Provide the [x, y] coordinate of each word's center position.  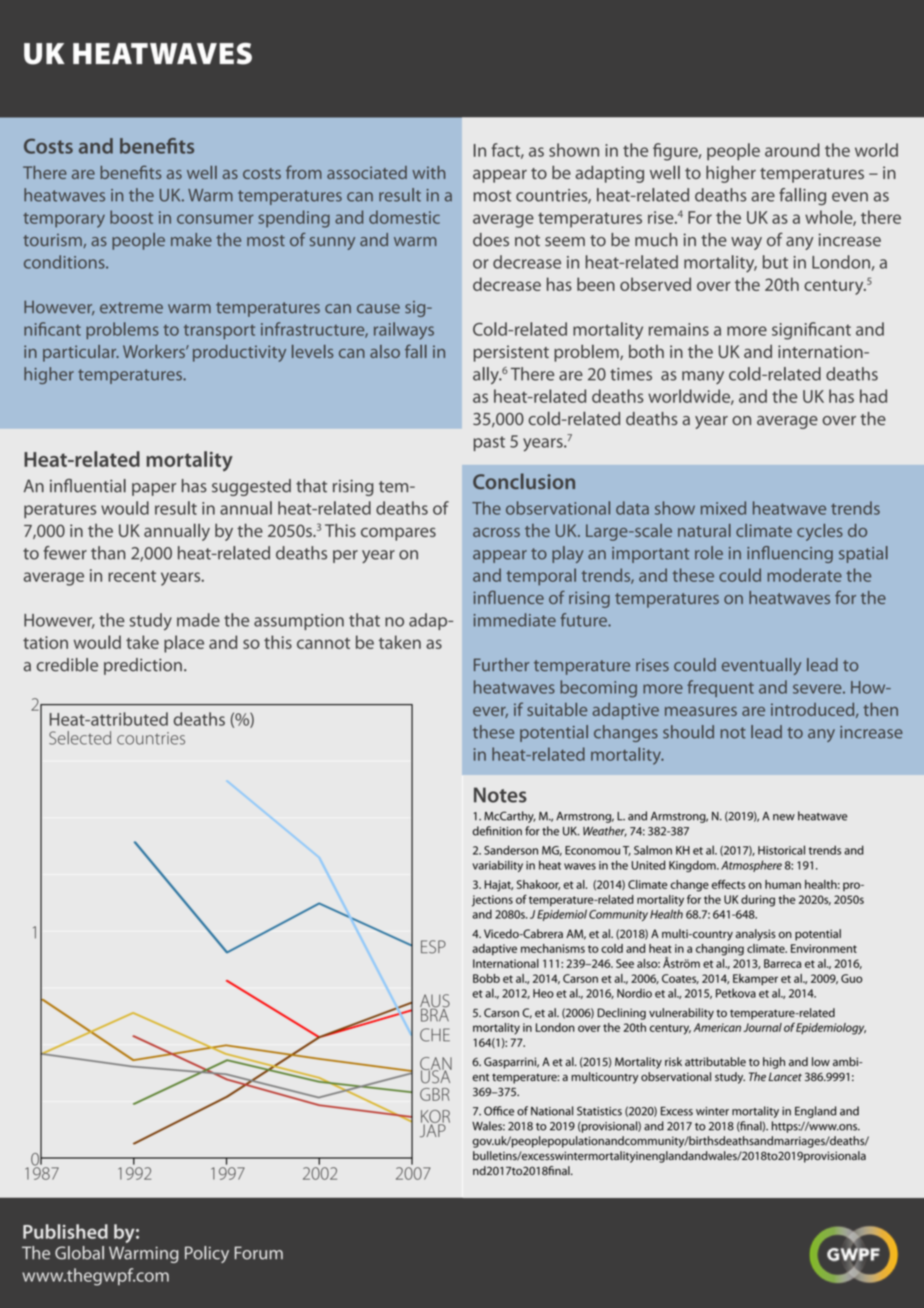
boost [131, 217]
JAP [433, 1130]
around [792, 150]
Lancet [785, 1076]
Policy [207, 1254]
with [428, 172]
